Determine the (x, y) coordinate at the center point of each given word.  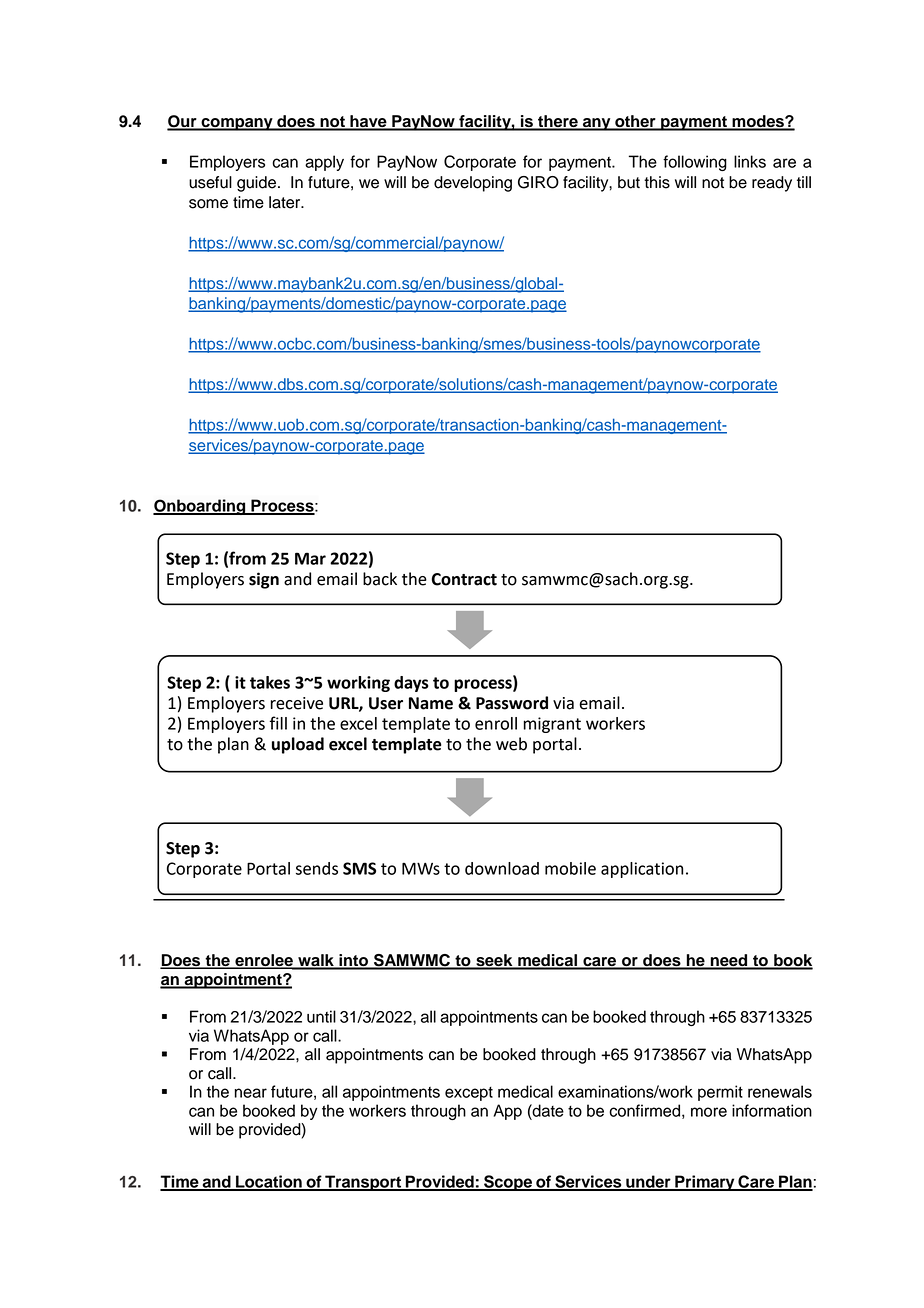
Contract (464, 579)
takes (270, 682)
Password (512, 703)
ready (772, 184)
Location (269, 1182)
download (502, 868)
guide (258, 184)
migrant (552, 725)
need (729, 961)
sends (317, 868)
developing (473, 184)
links (750, 161)
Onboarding (200, 507)
